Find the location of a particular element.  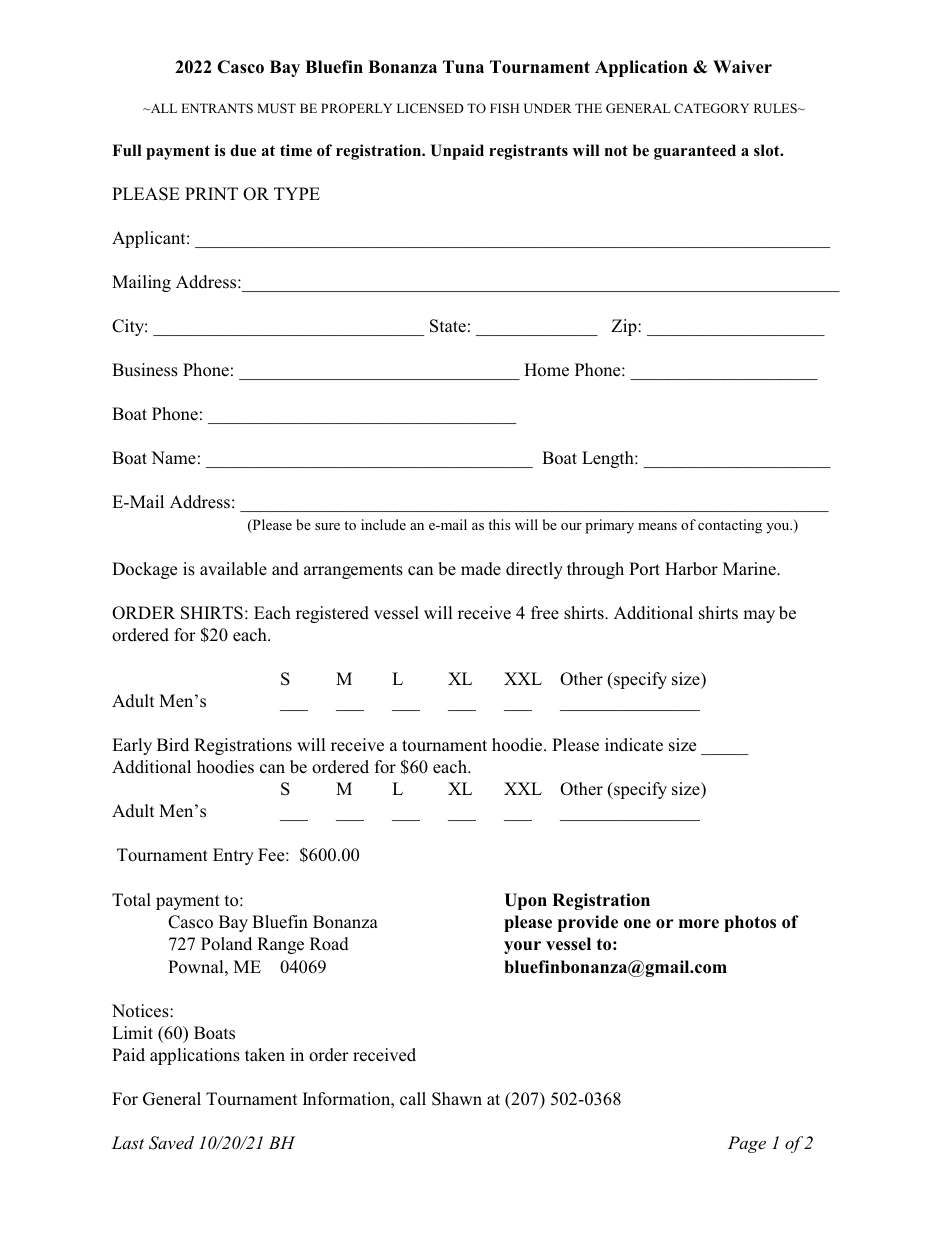

Saved is located at coordinates (171, 1143).
